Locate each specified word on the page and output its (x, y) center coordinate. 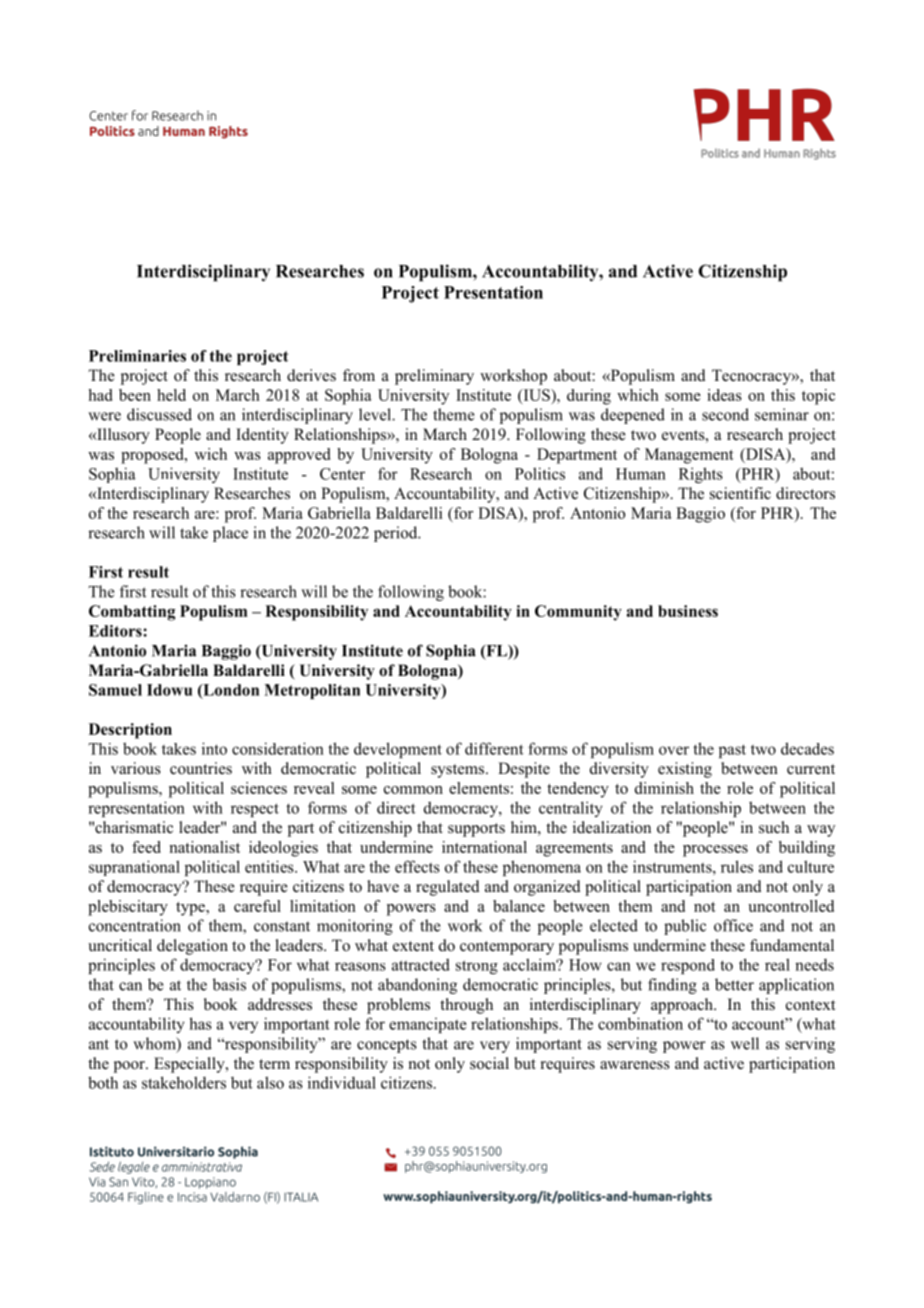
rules (737, 866)
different (494, 748)
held (171, 395)
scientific (740, 493)
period (397, 534)
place (230, 534)
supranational (134, 868)
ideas (724, 395)
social (489, 1063)
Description (130, 731)
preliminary (434, 377)
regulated (448, 888)
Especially (190, 1065)
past (732, 751)
